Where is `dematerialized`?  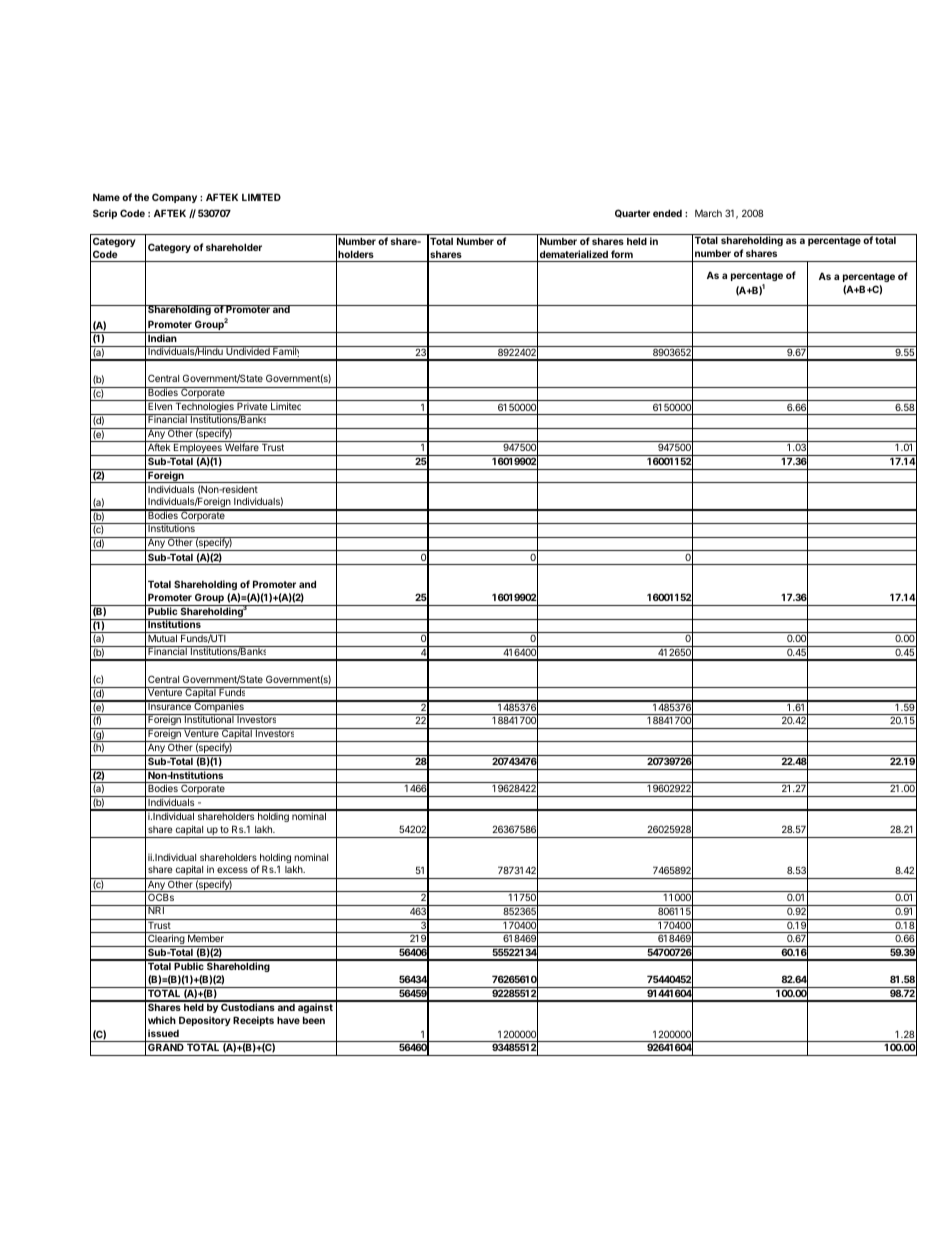
dematerialized is located at coordinates (574, 254).
